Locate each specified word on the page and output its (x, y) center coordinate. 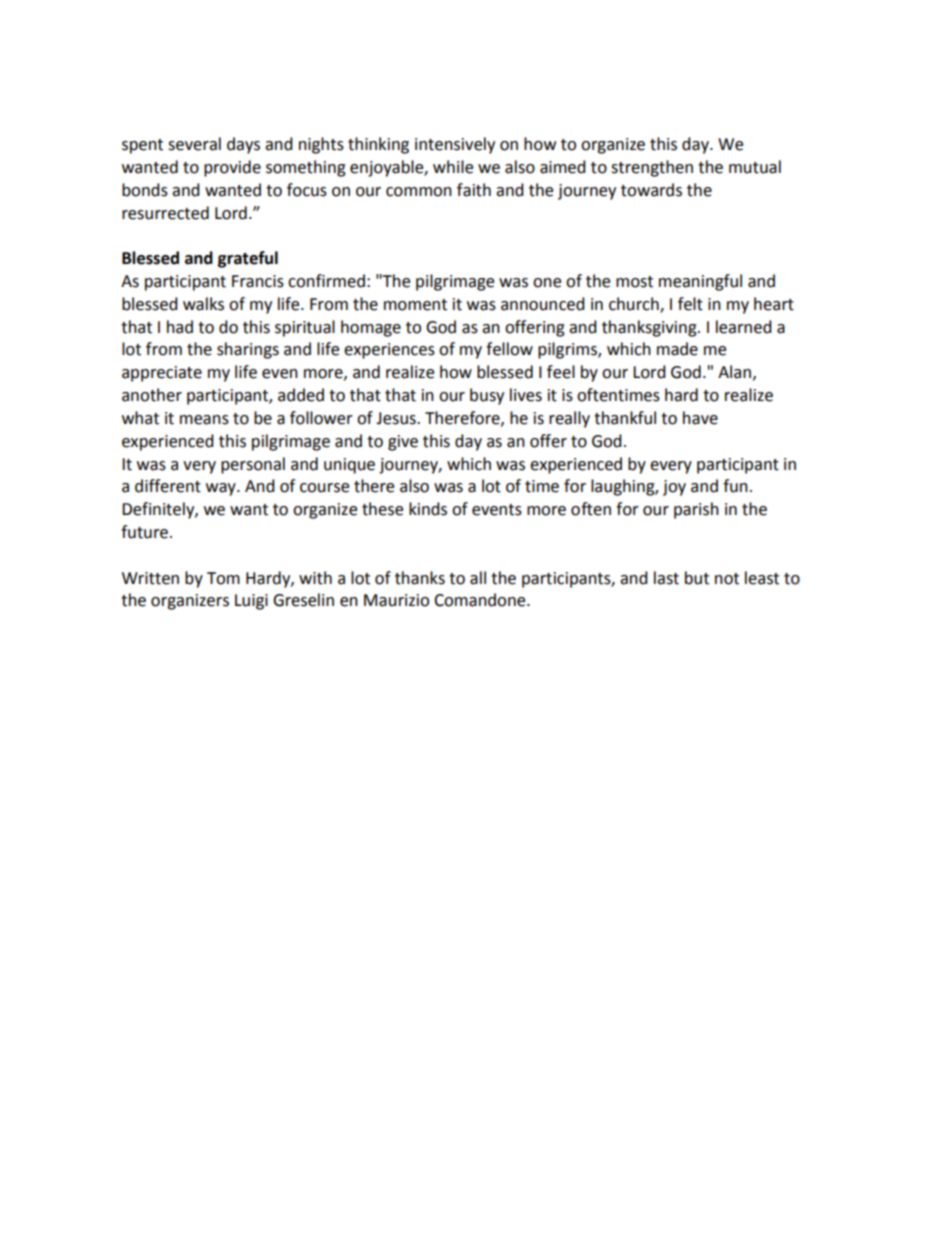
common (419, 192)
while (453, 167)
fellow (509, 349)
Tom (223, 578)
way (222, 489)
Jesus (397, 418)
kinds (428, 509)
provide (232, 168)
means (204, 420)
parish (696, 510)
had (180, 327)
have (700, 418)
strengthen (652, 168)
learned (744, 327)
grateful (248, 259)
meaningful (700, 282)
